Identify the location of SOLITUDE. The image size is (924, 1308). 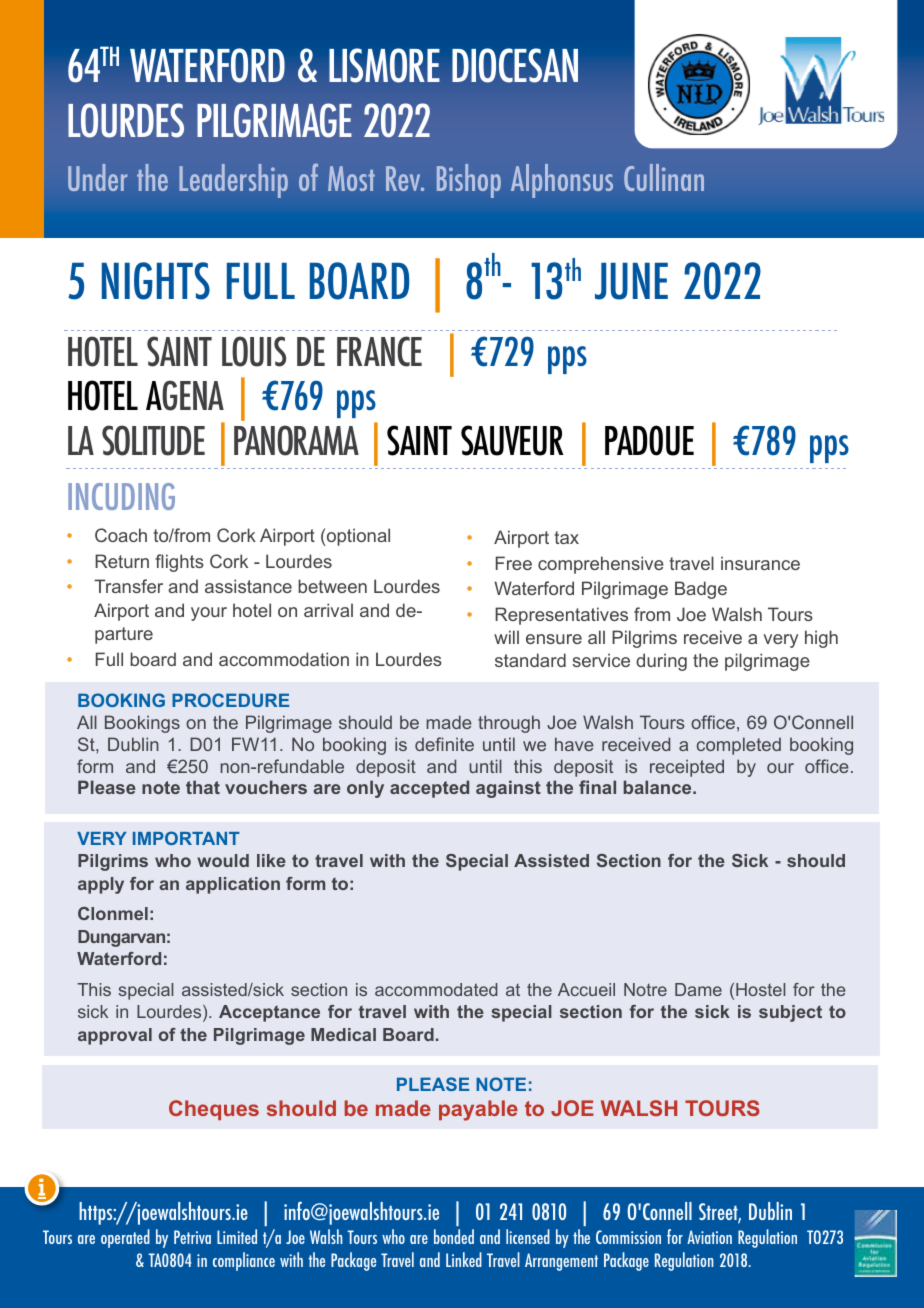
(153, 440).
